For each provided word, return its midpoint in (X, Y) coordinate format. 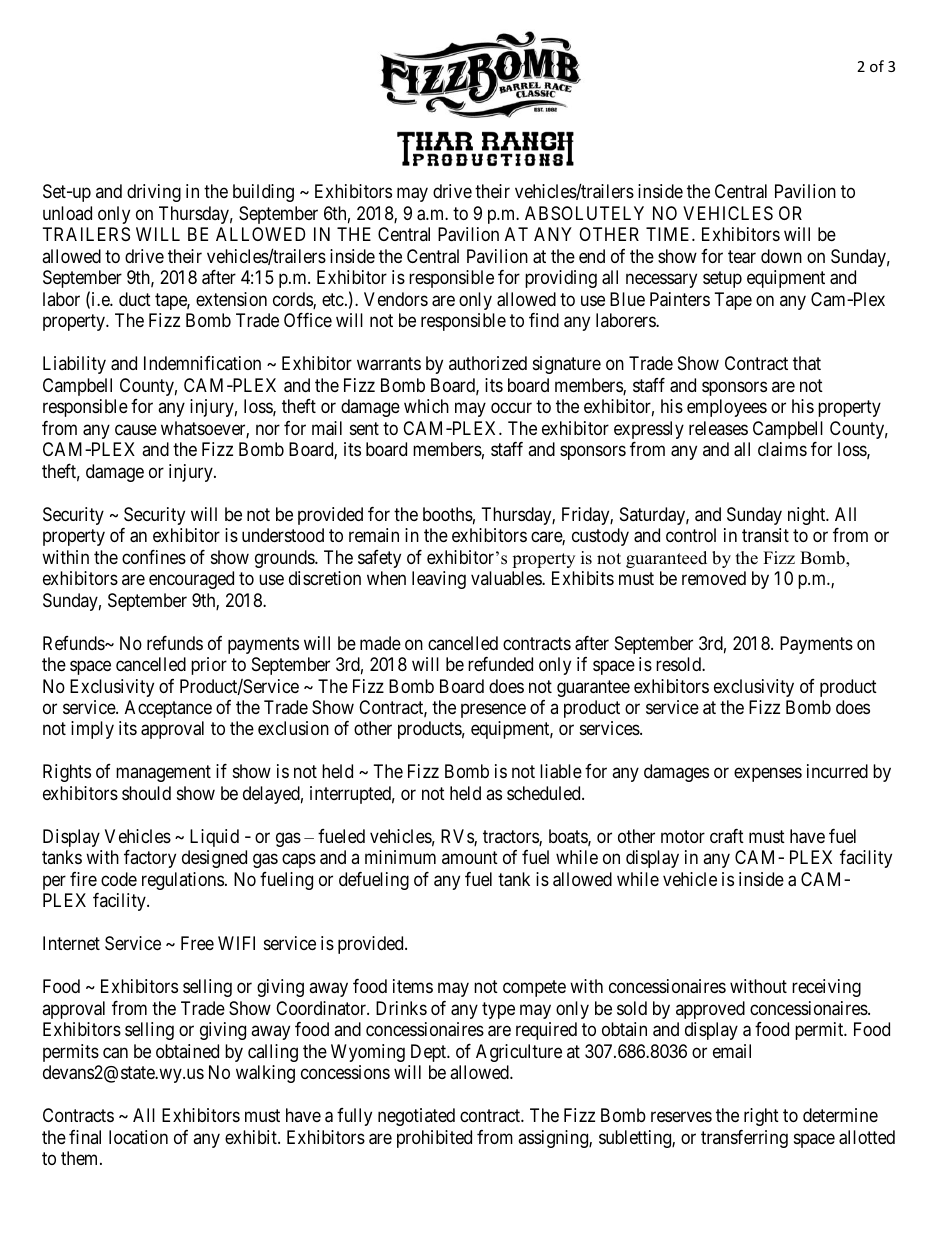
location (138, 1137)
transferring (744, 1139)
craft (727, 836)
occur (511, 408)
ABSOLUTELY (584, 213)
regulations (183, 881)
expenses (768, 775)
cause (136, 430)
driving (154, 193)
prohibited (434, 1139)
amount (470, 858)
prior (209, 666)
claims (782, 449)
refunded (500, 664)
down (781, 256)
